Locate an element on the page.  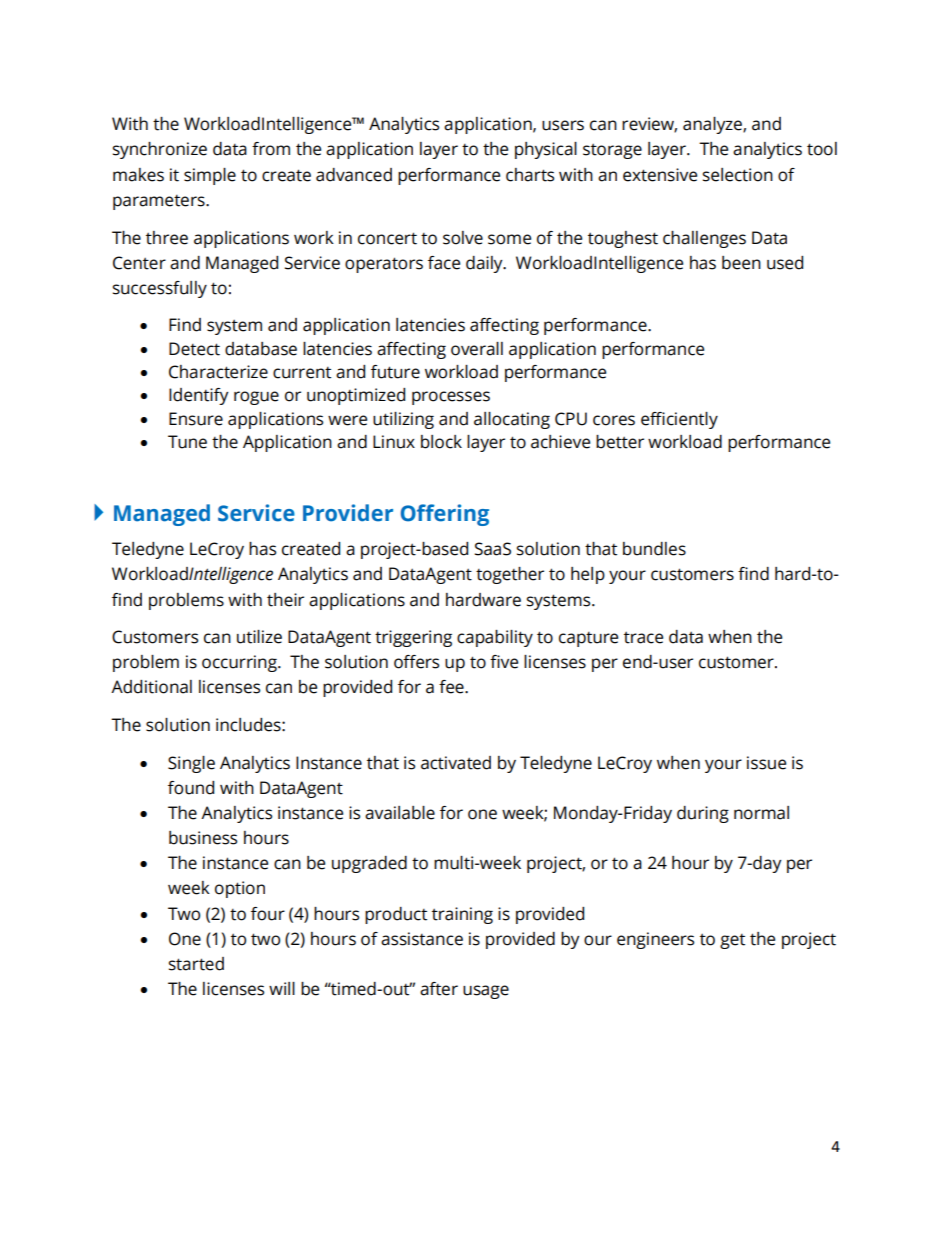
their is located at coordinates (285, 600).
